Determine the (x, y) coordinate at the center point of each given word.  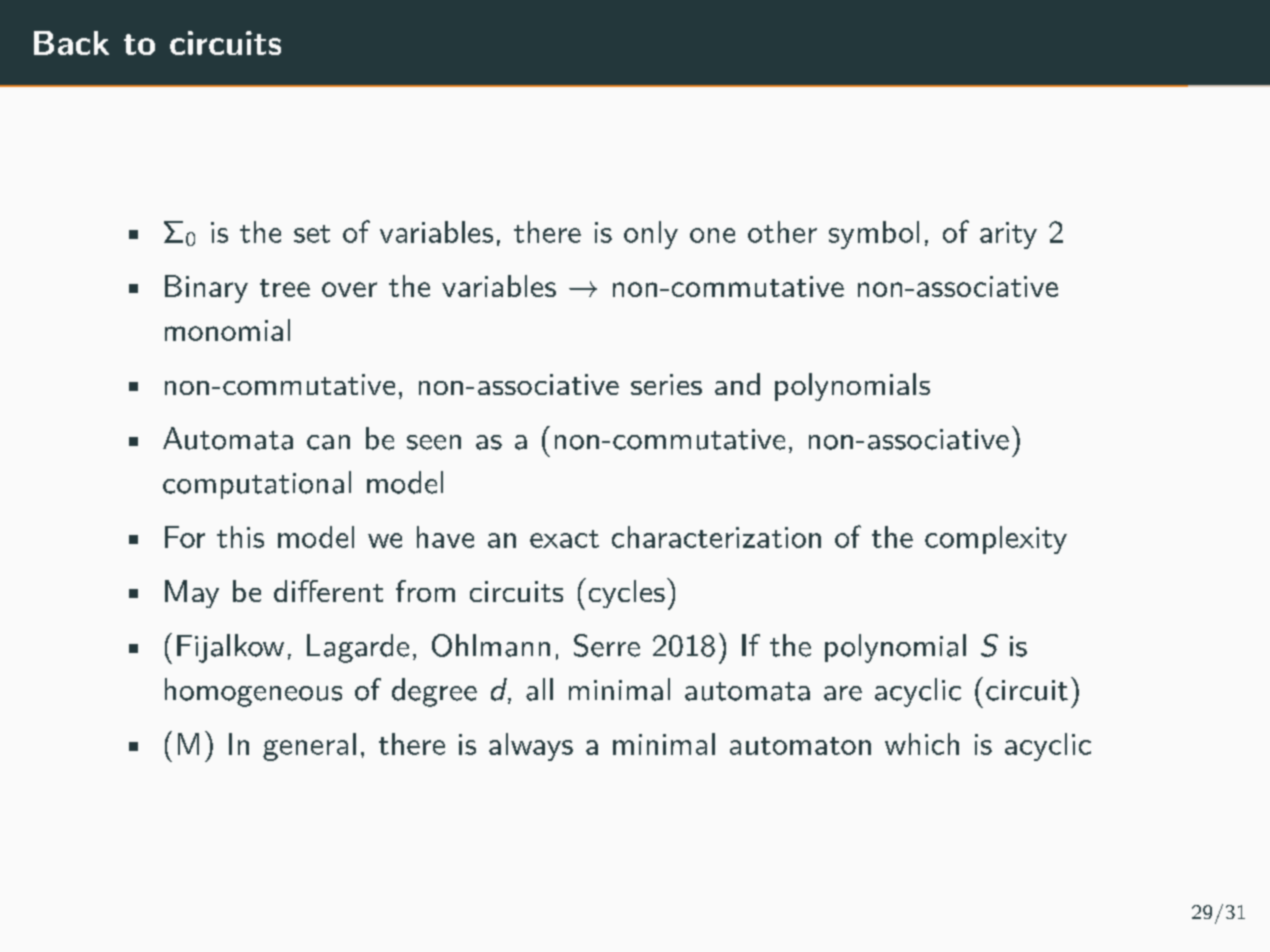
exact (564, 539)
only (651, 235)
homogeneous (253, 692)
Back (71, 43)
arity (1008, 235)
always (531, 747)
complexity (996, 540)
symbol (874, 235)
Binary (206, 289)
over (349, 289)
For (185, 537)
